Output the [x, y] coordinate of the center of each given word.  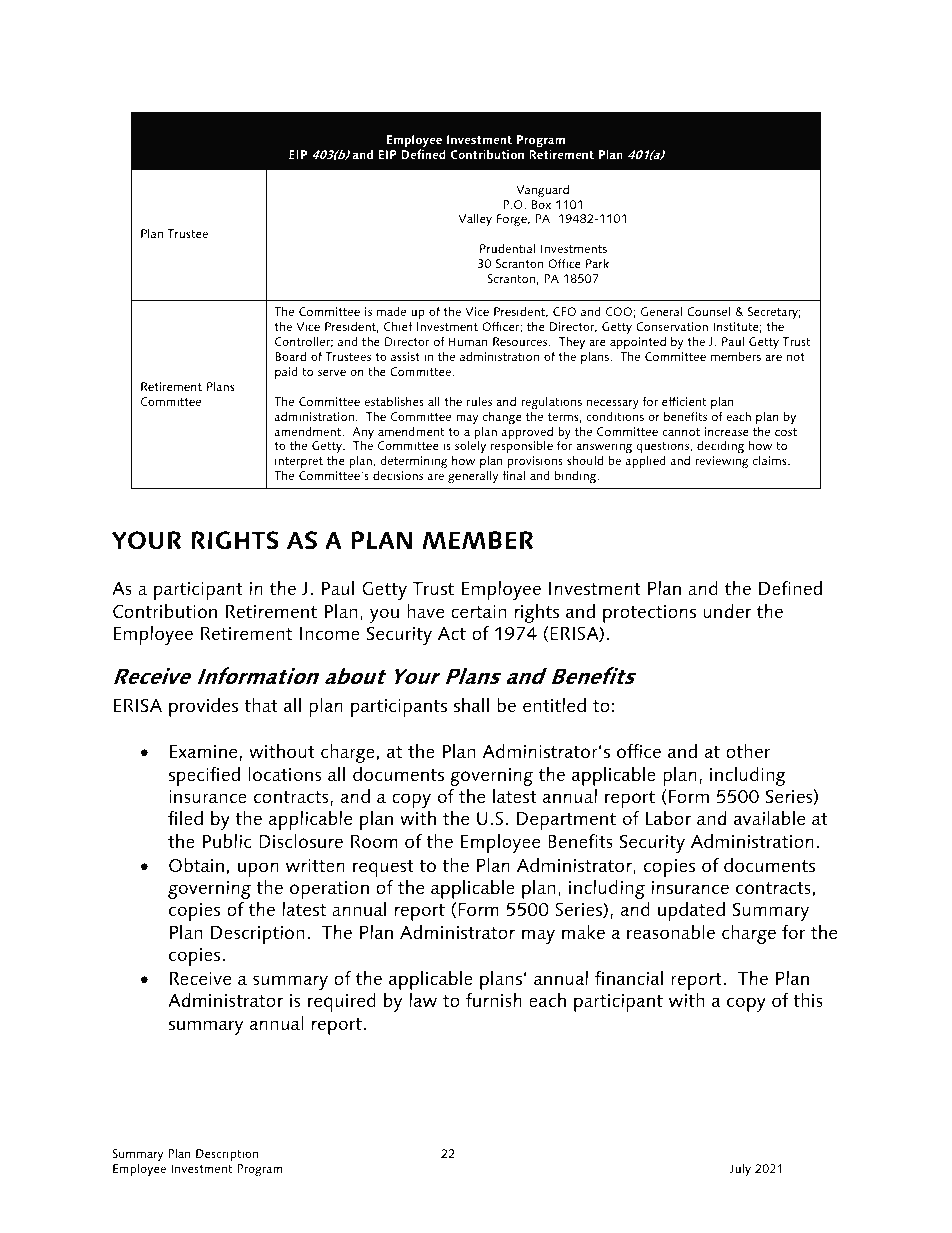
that [261, 705]
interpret [298, 464]
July [740, 1169]
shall [471, 705]
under [727, 611]
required [342, 1002]
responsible [522, 448]
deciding [720, 448]
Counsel [708, 311]
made [391, 311]
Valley [475, 219]
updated [691, 911]
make [583, 932]
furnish [494, 999]
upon [258, 869]
